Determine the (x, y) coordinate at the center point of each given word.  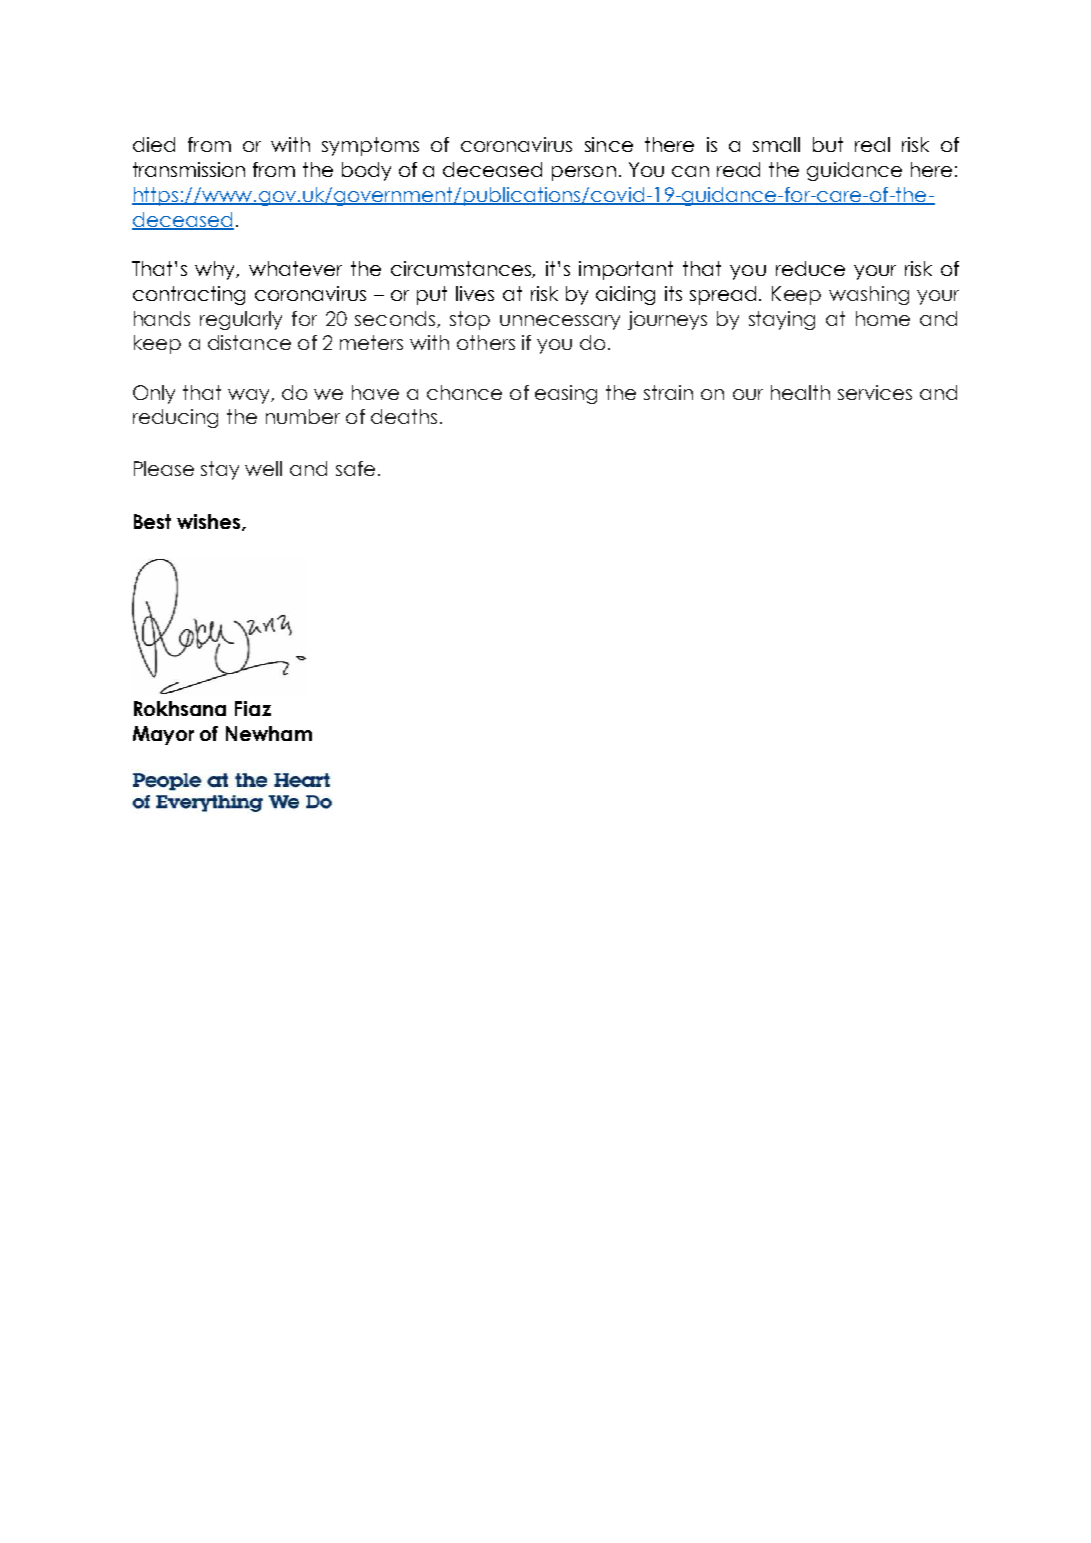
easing (566, 394)
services (875, 392)
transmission (189, 169)
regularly (241, 320)
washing (869, 295)
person (584, 173)
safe (355, 468)
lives (475, 293)
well (263, 468)
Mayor (163, 735)
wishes (210, 522)
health (800, 392)
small (776, 144)
